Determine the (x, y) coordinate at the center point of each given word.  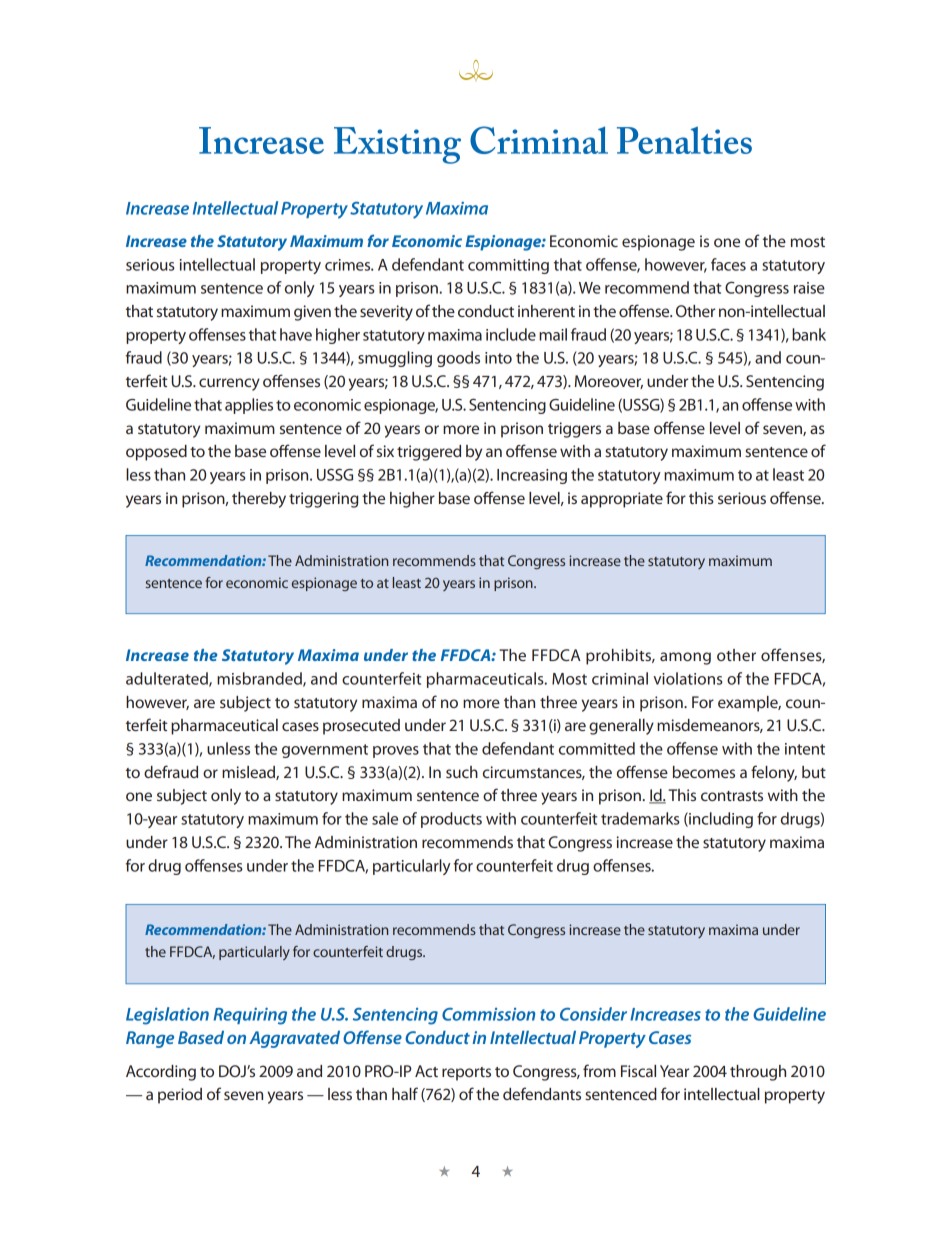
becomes (704, 772)
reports (466, 1074)
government (325, 751)
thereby (259, 500)
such (462, 772)
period (180, 1096)
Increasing (532, 476)
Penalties (684, 140)
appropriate (622, 500)
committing (508, 266)
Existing (397, 145)
